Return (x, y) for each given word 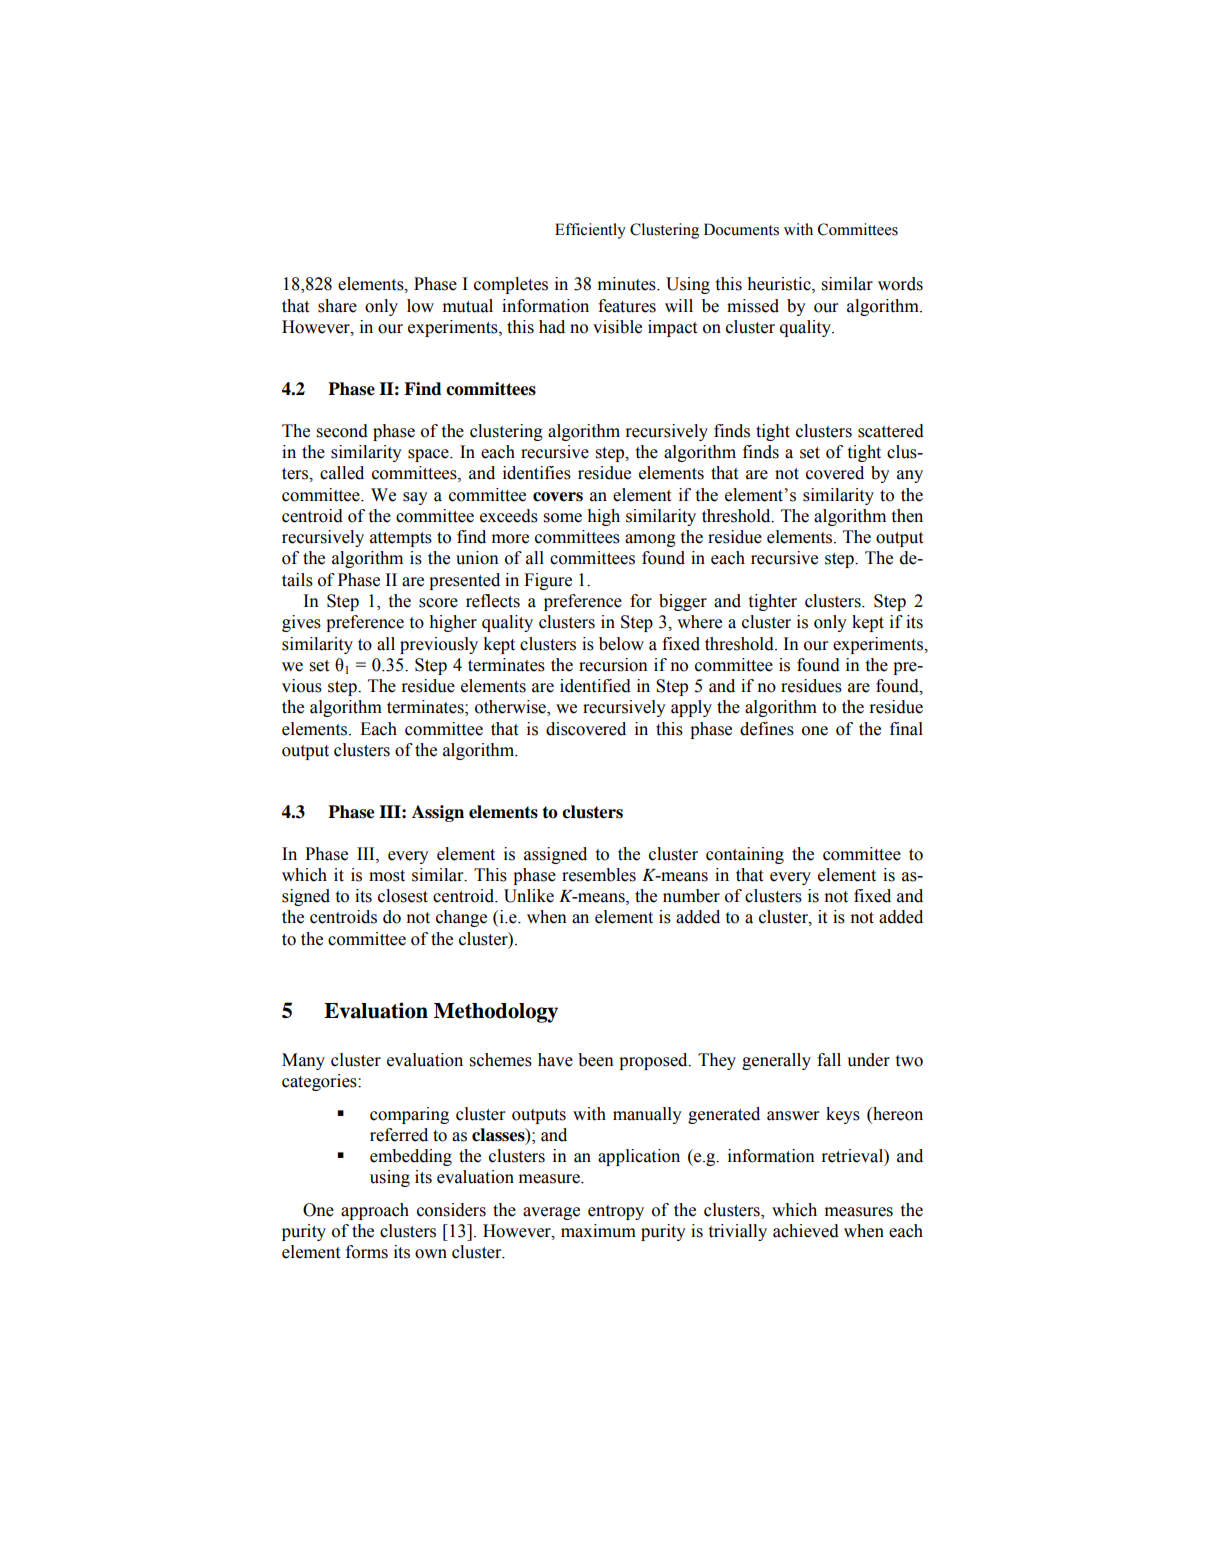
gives (301, 623)
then (907, 516)
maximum (598, 1231)
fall (829, 1060)
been (596, 1060)
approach (375, 1211)
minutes (628, 284)
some (563, 518)
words (900, 284)
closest (403, 896)
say (415, 498)
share (337, 306)
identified (595, 686)
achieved (806, 1231)
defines (767, 729)
